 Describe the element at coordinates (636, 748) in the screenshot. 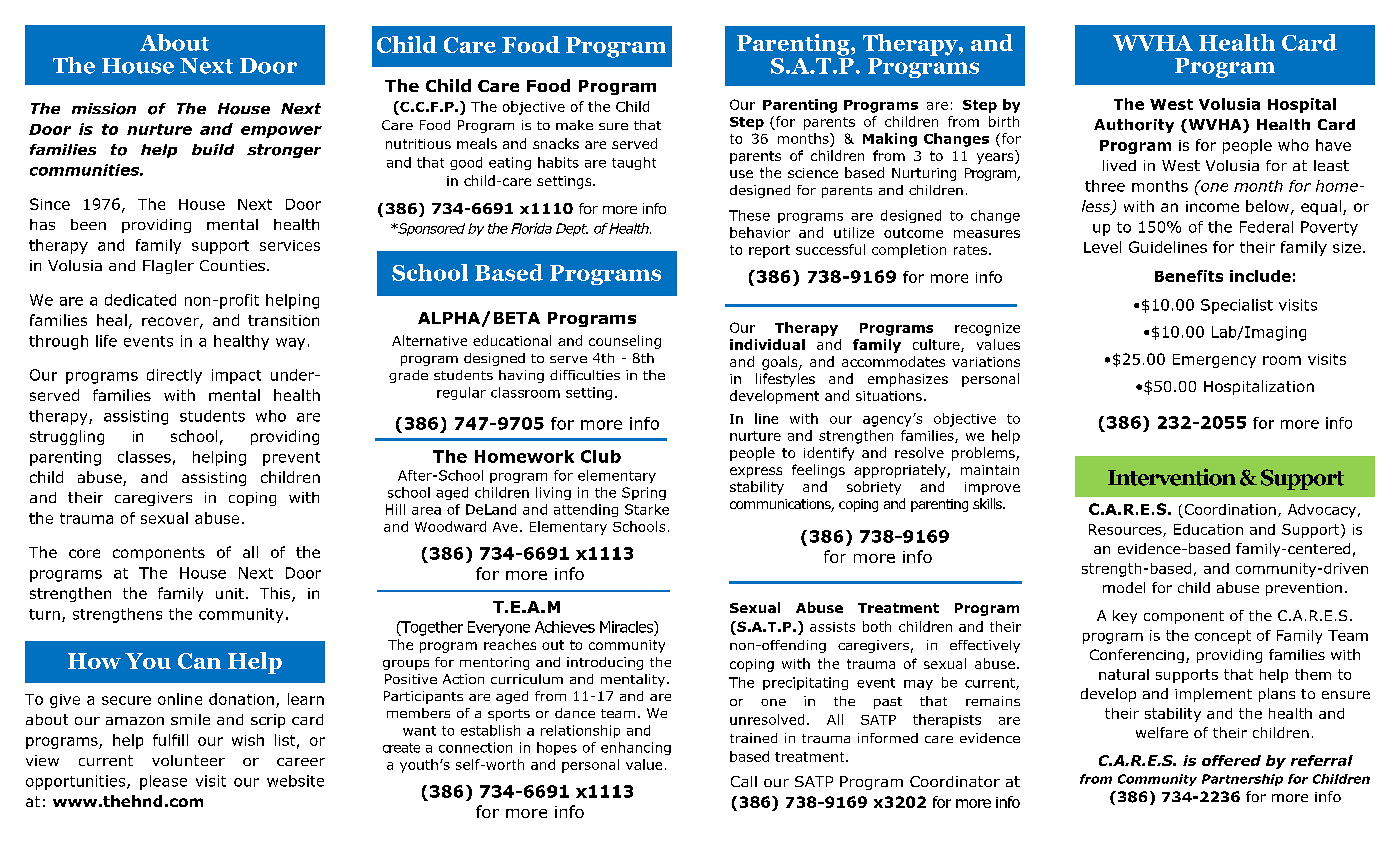

I see `enhancing` at that location.
